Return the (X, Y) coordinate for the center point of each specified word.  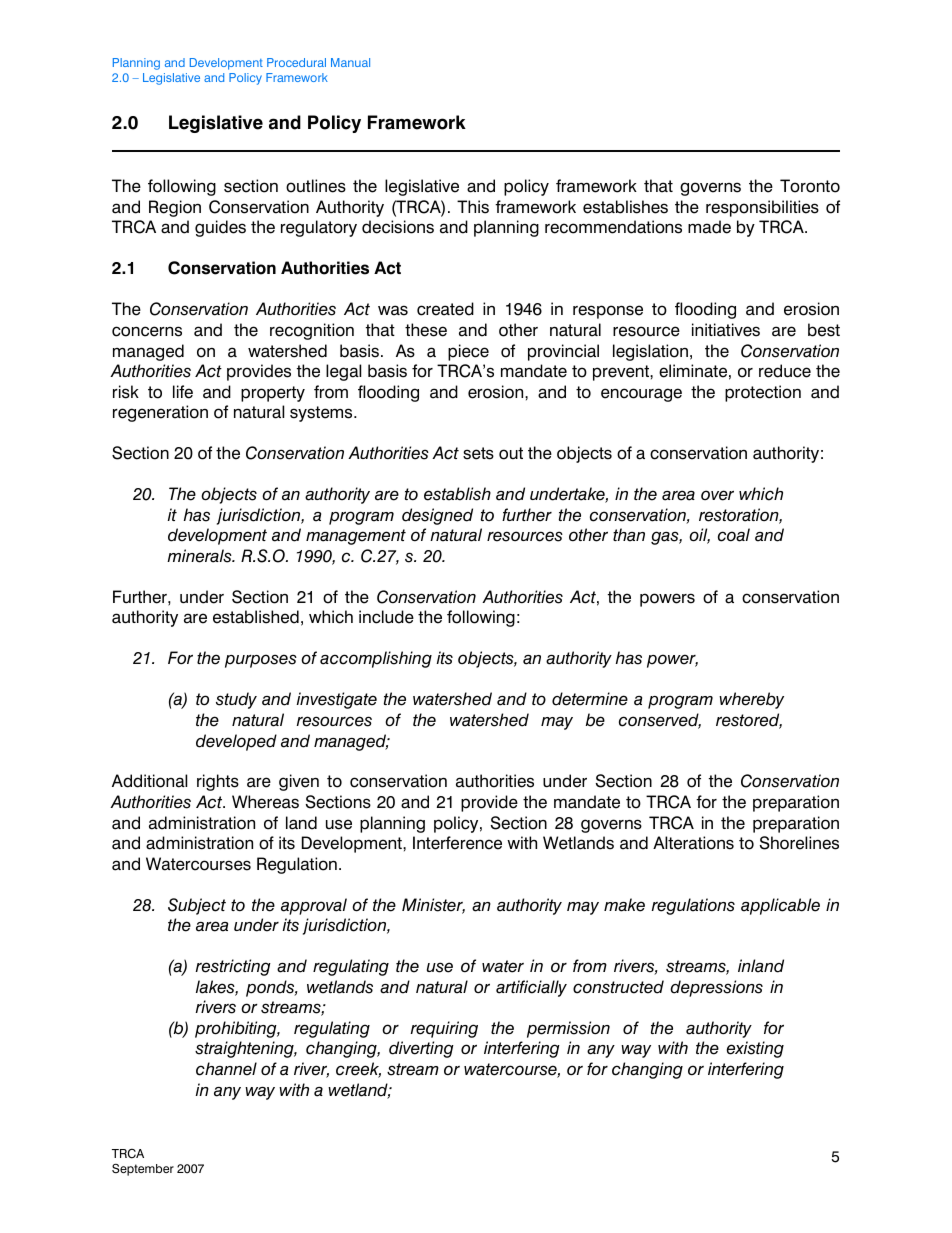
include (386, 617)
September (143, 1170)
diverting (421, 1049)
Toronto (810, 186)
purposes (261, 661)
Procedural (296, 62)
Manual (350, 62)
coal (734, 535)
